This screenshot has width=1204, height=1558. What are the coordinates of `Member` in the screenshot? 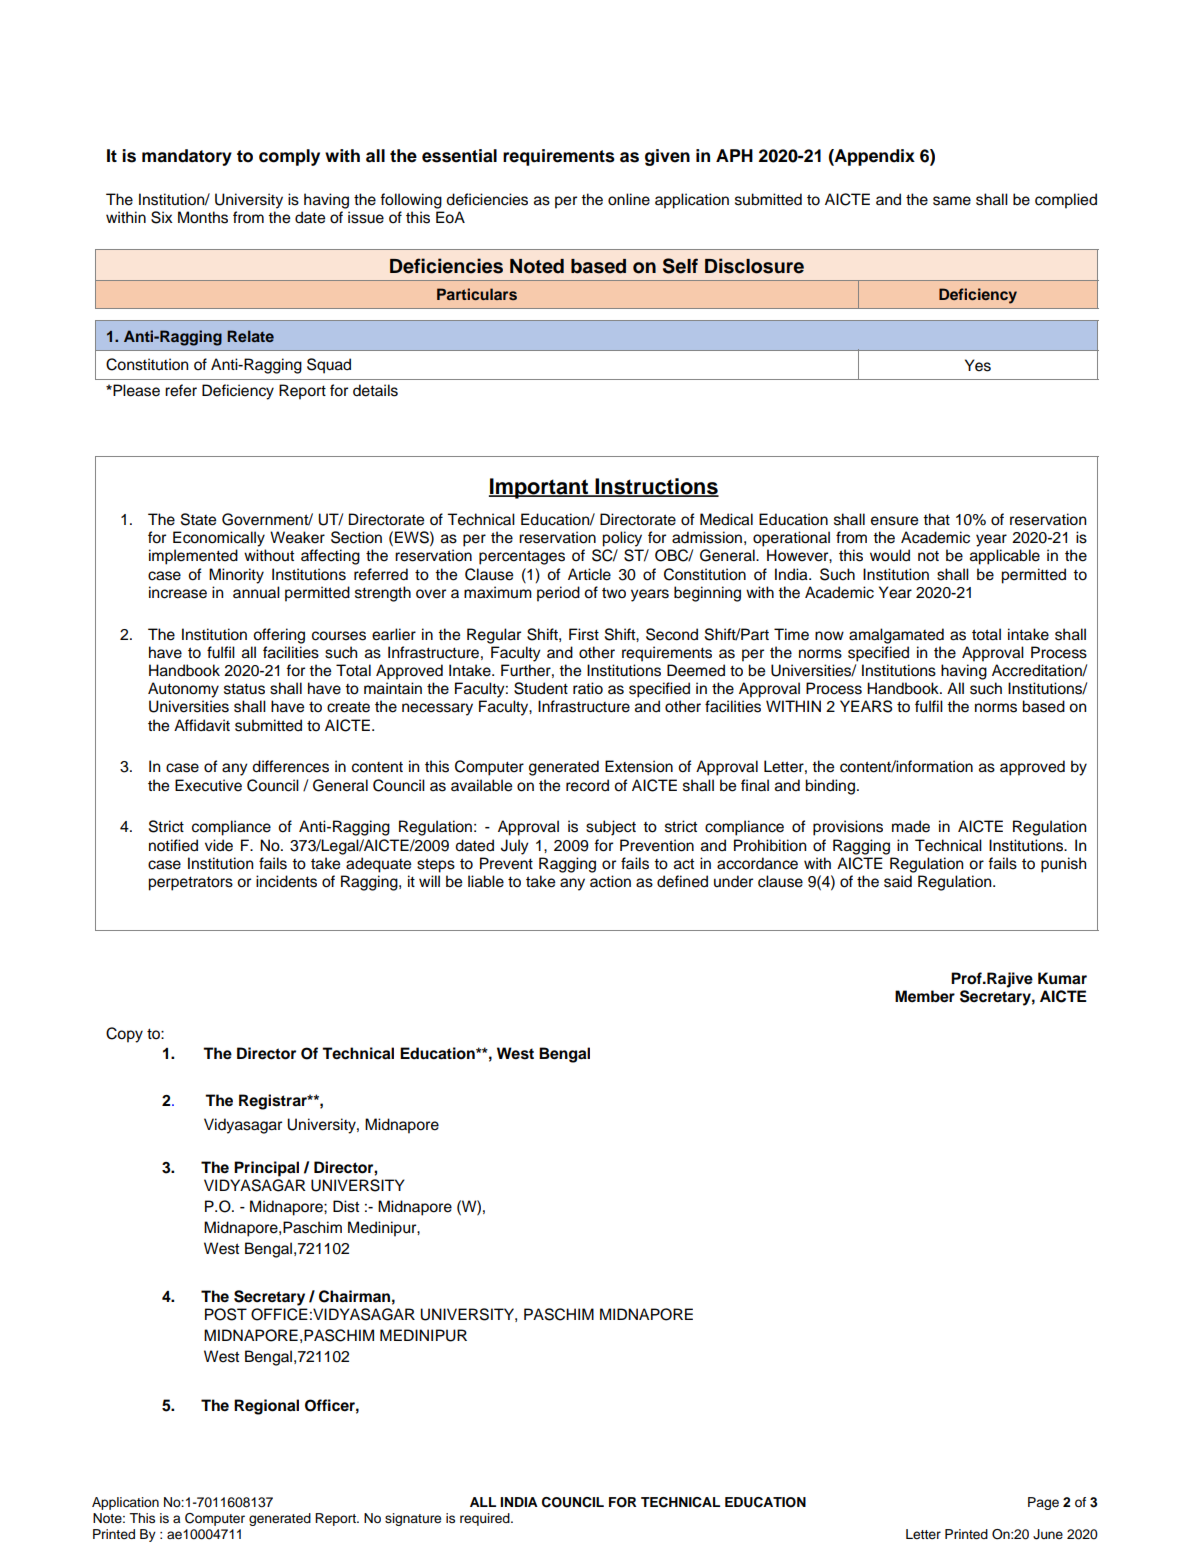 It's located at (925, 996).
